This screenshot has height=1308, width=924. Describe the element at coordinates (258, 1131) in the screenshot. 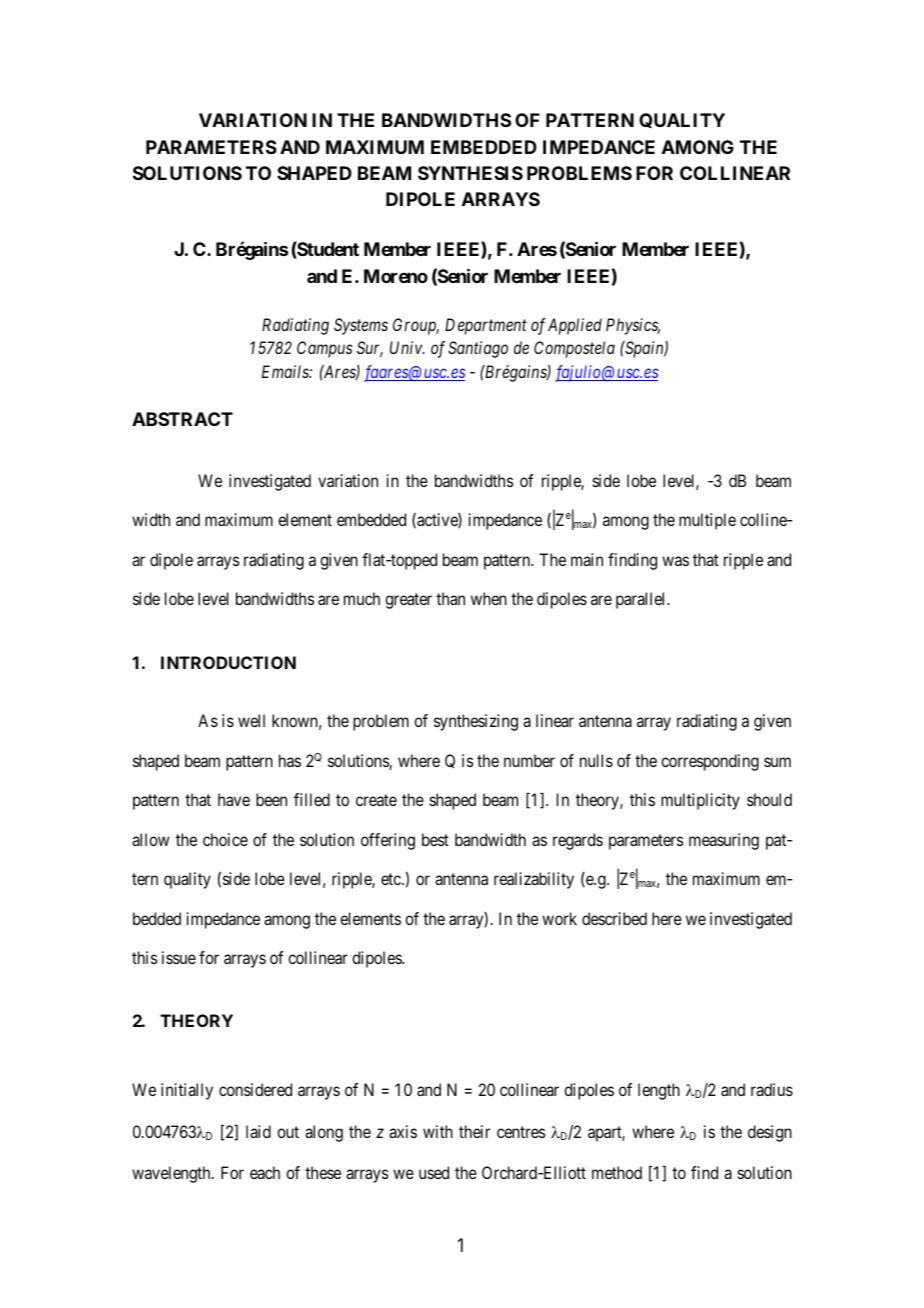

I see `laid` at that location.
